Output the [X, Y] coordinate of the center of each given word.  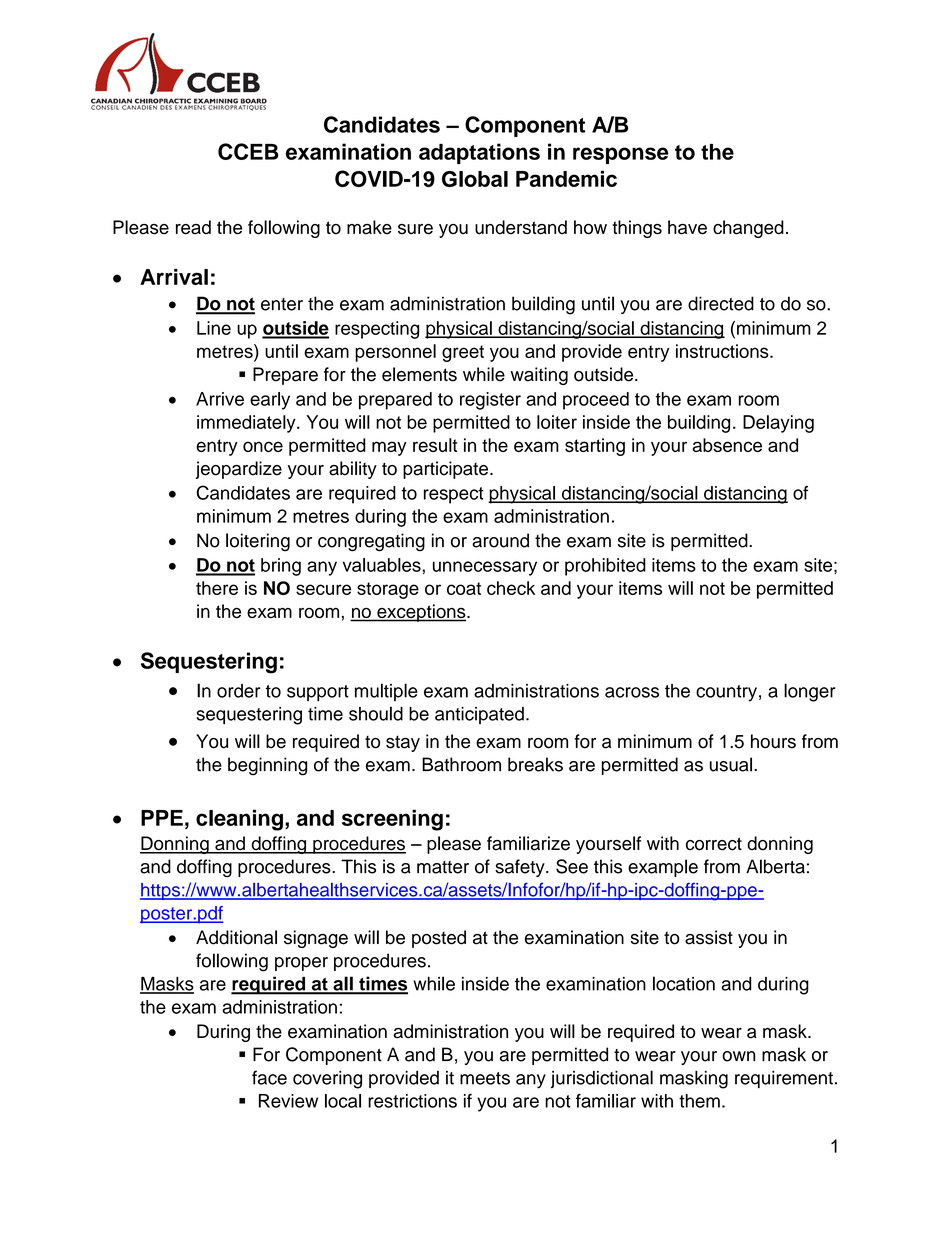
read [193, 227]
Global [475, 179]
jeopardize [239, 470]
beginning [267, 766]
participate [445, 470]
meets [485, 1078]
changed [748, 229]
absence [727, 445]
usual [731, 764]
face [269, 1077]
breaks [535, 764]
